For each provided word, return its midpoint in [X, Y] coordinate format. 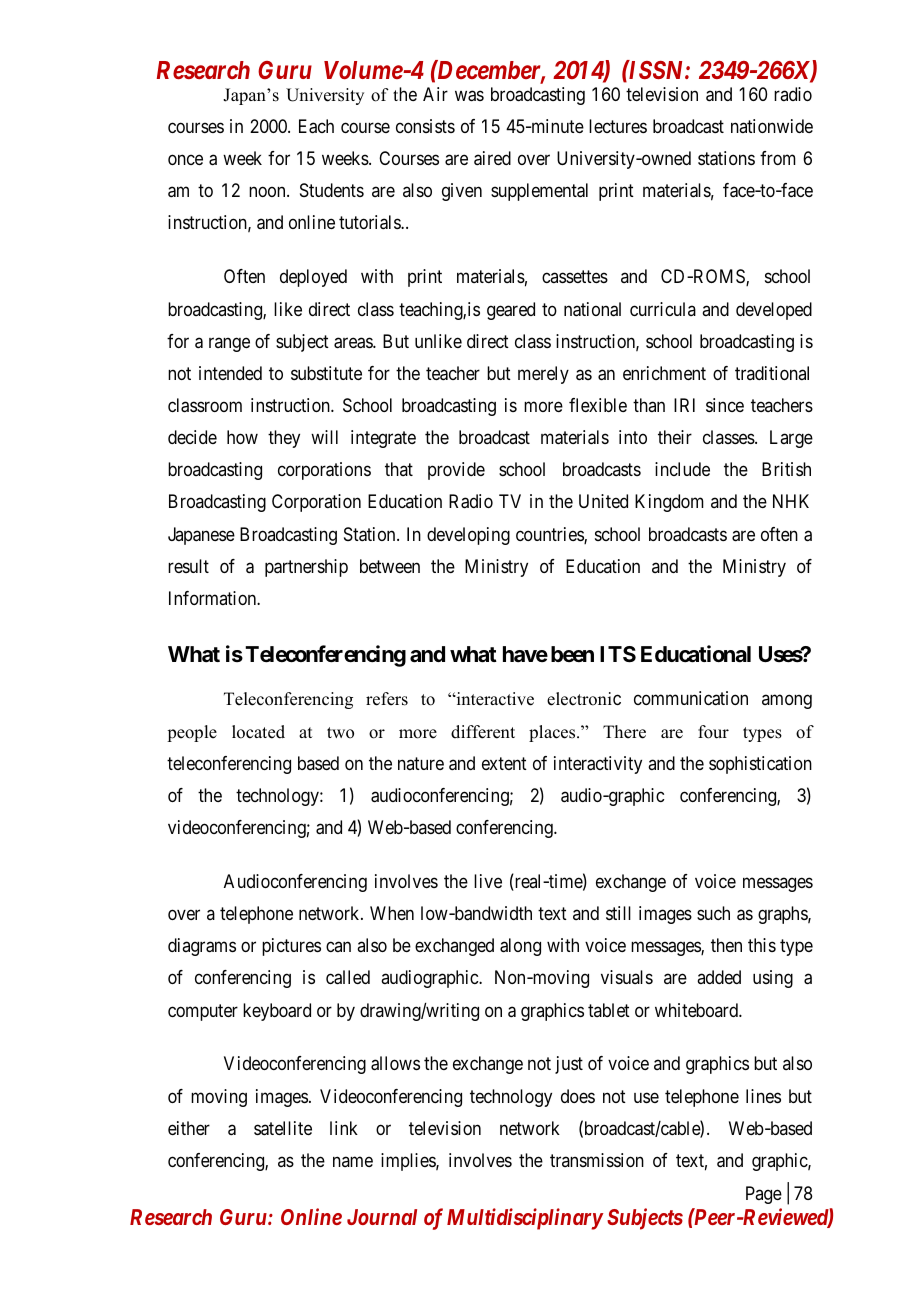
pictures [291, 947]
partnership [306, 568]
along [520, 947]
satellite [283, 1128]
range [229, 344]
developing [468, 536]
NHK [791, 501]
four [713, 732]
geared [511, 311]
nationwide [772, 126]
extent [504, 763]
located [258, 732]
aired [492, 158]
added [719, 977]
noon [268, 192]
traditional [772, 373]
